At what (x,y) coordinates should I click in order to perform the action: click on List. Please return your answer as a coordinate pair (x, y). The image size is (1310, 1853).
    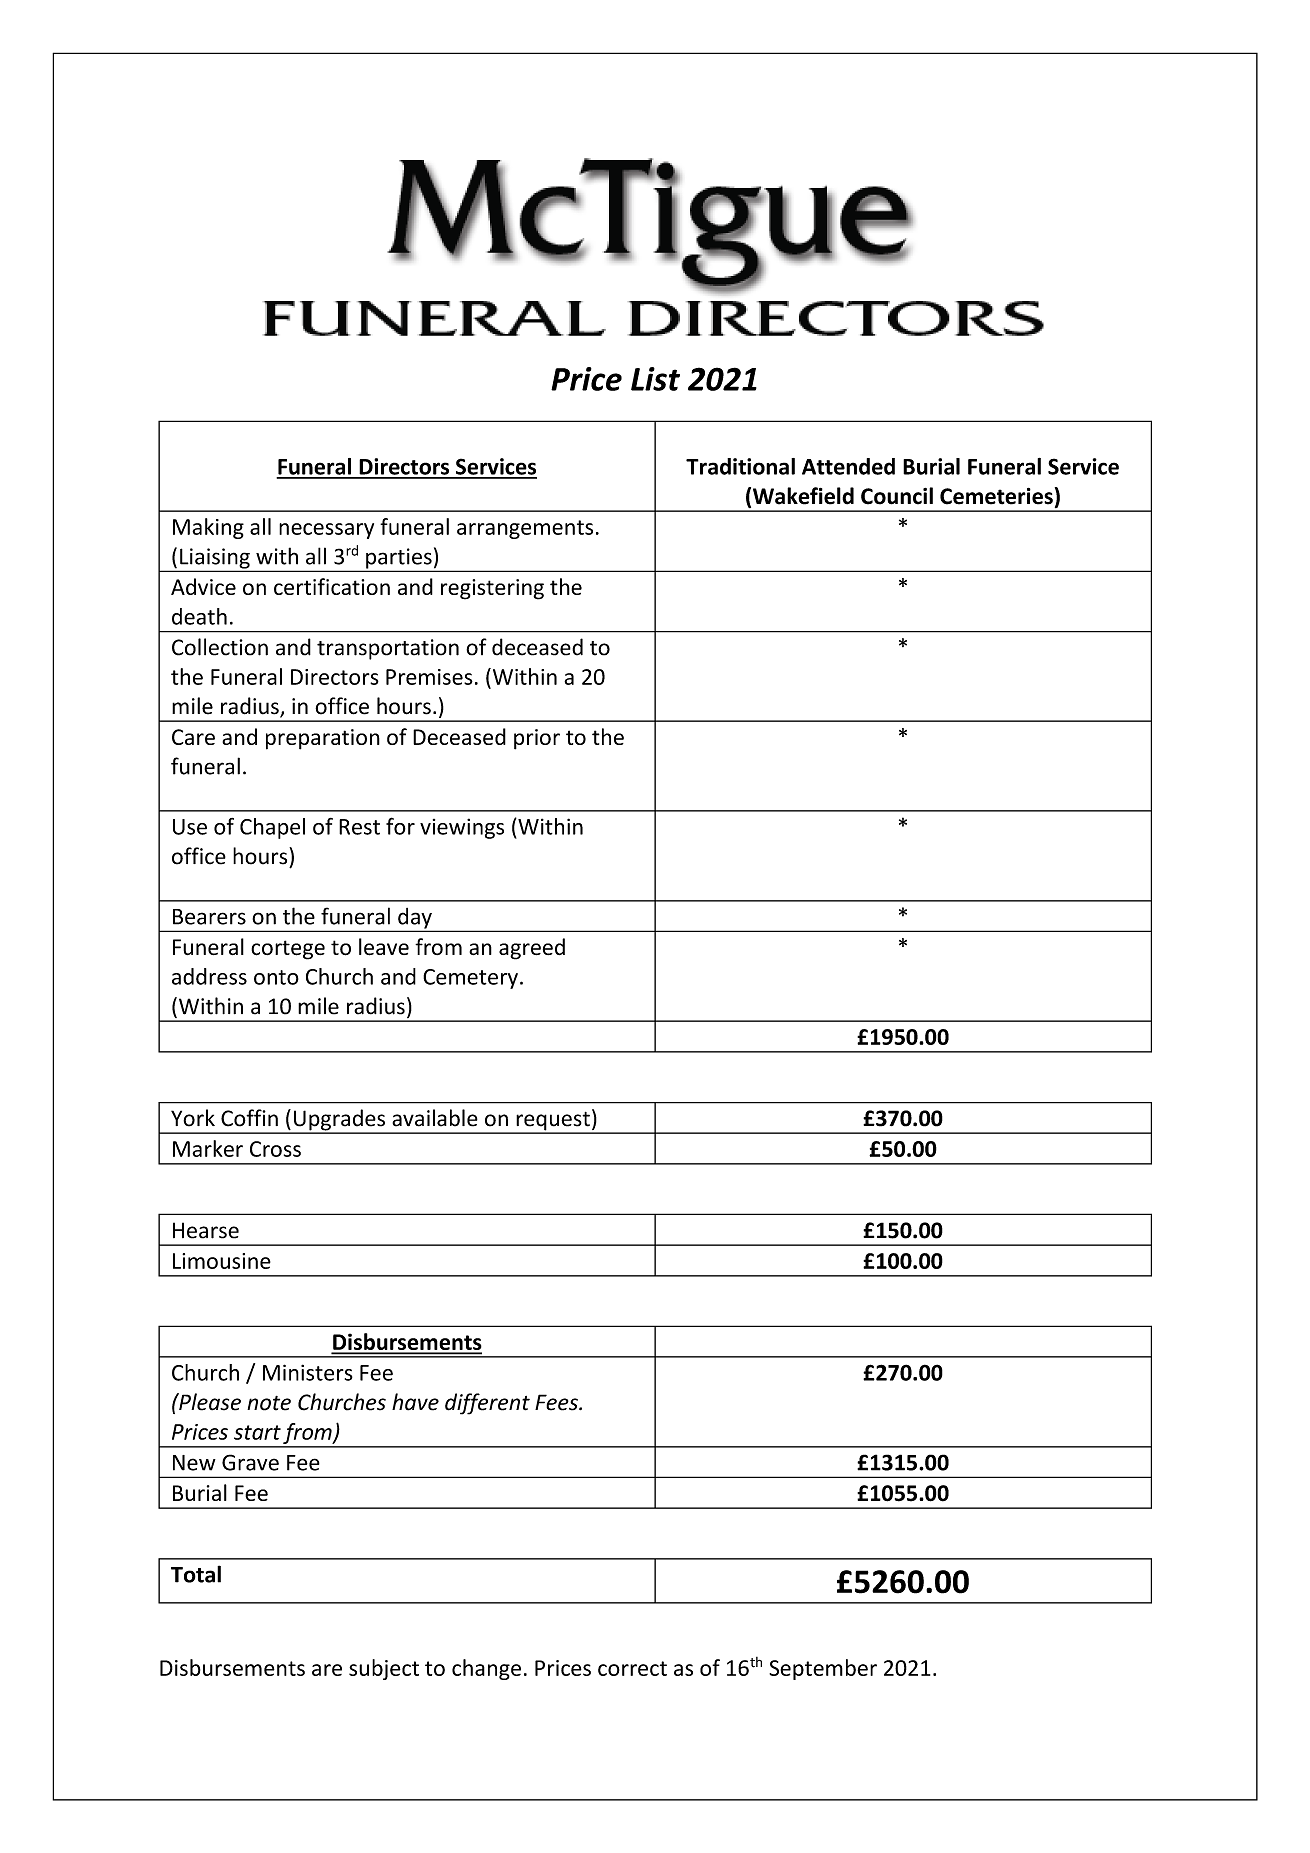
    Looking at the image, I should click on (655, 379).
